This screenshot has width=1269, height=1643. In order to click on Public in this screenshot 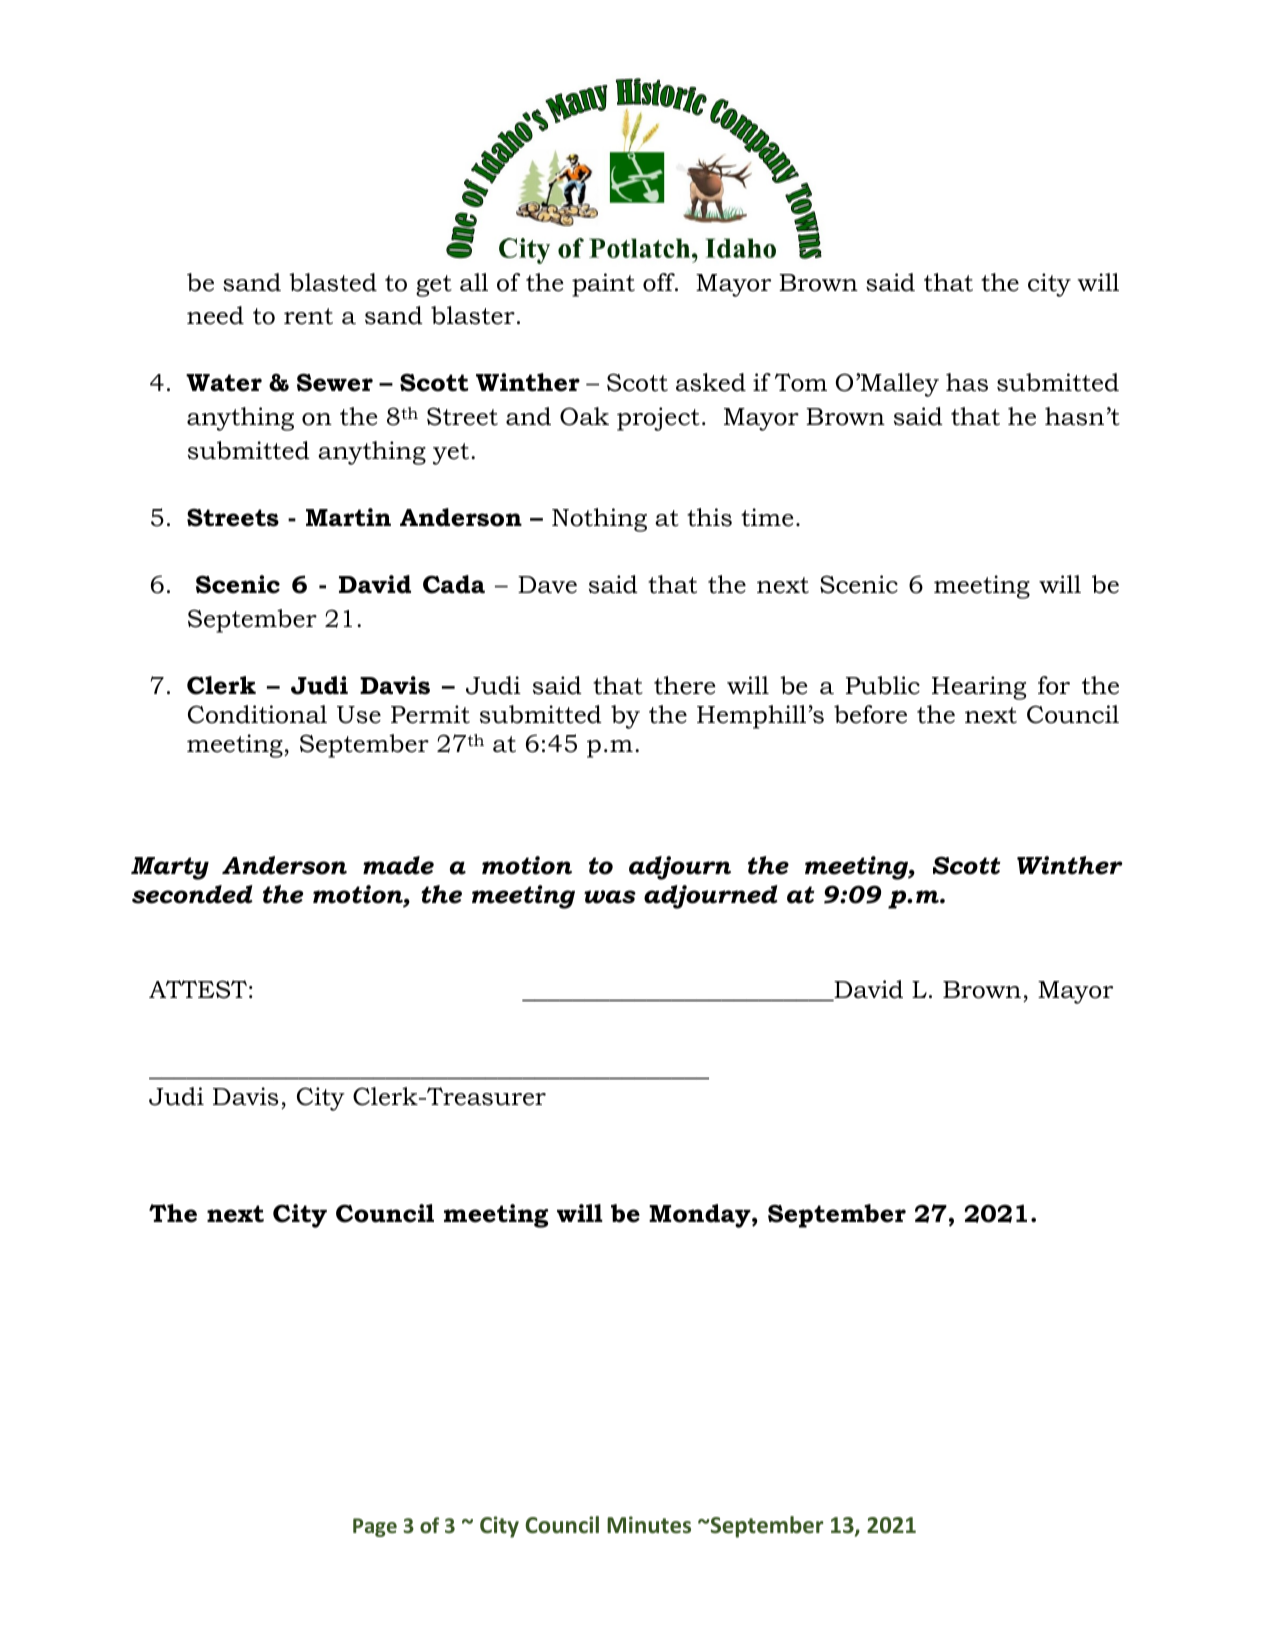, I will do `click(883, 685)`.
